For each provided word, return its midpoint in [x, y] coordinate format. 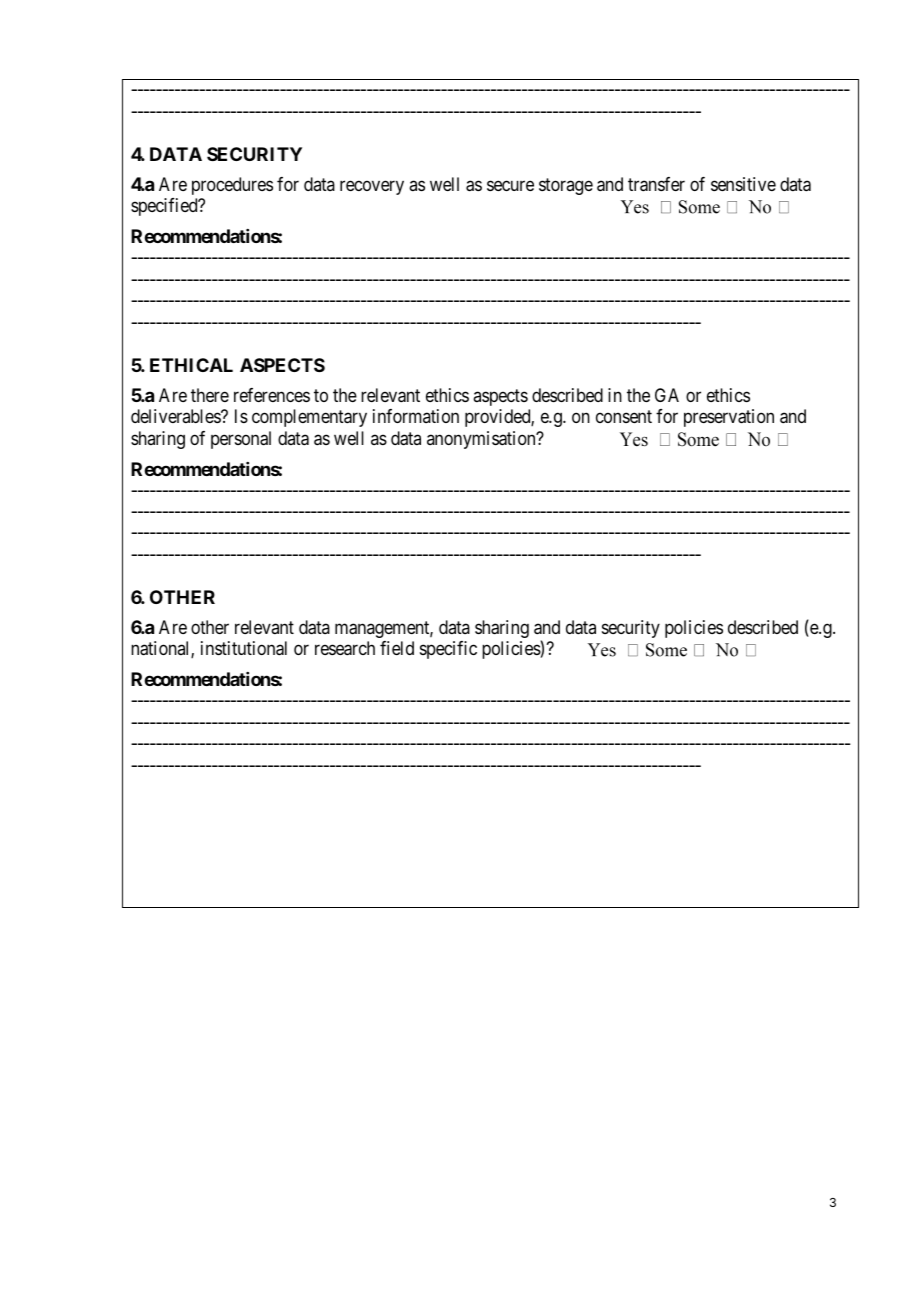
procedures [232, 186]
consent [624, 417]
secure [510, 185]
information [416, 416]
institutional [244, 648]
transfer [656, 184]
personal [241, 440]
